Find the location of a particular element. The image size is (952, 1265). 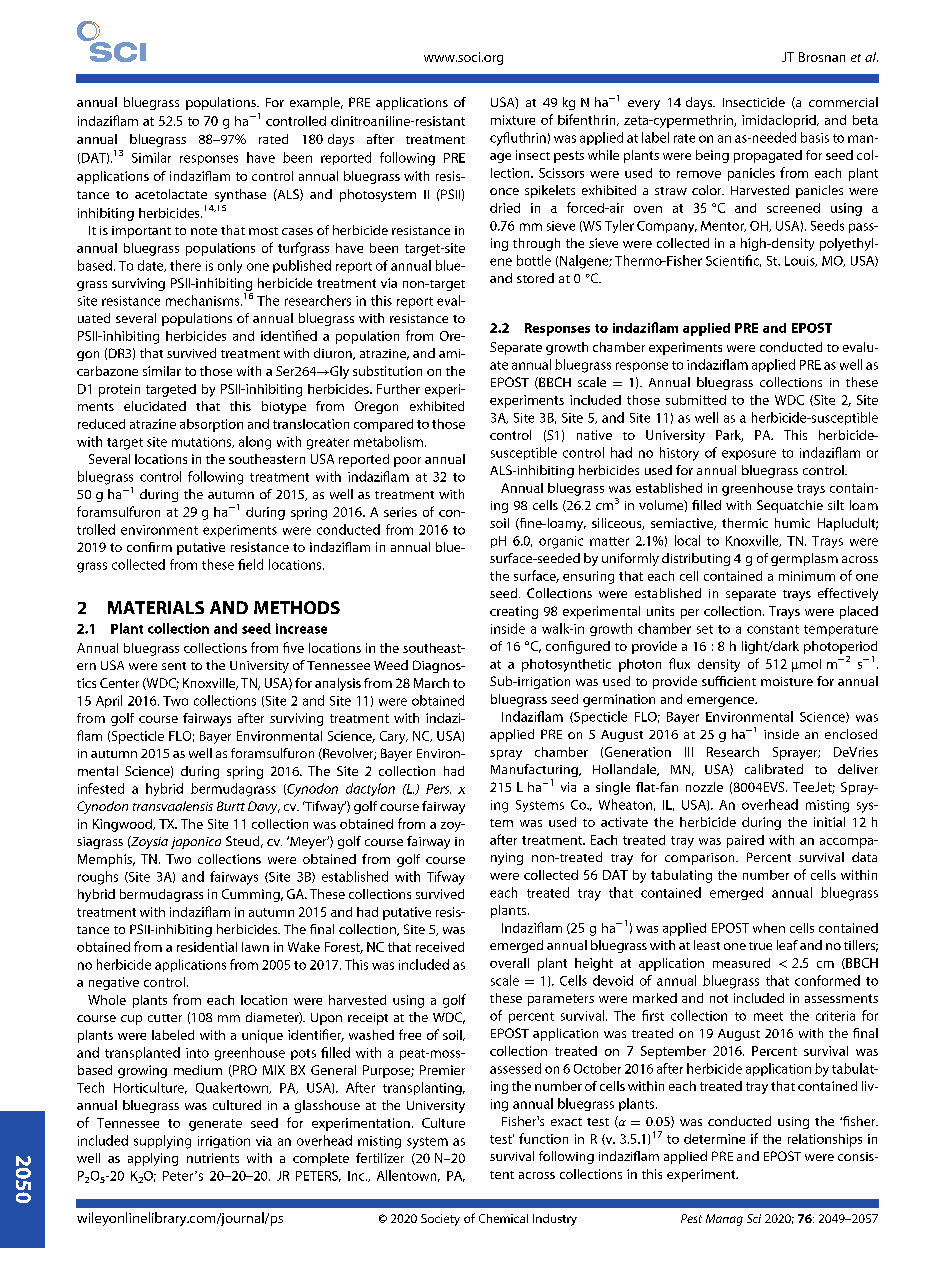

sent is located at coordinates (174, 666).
